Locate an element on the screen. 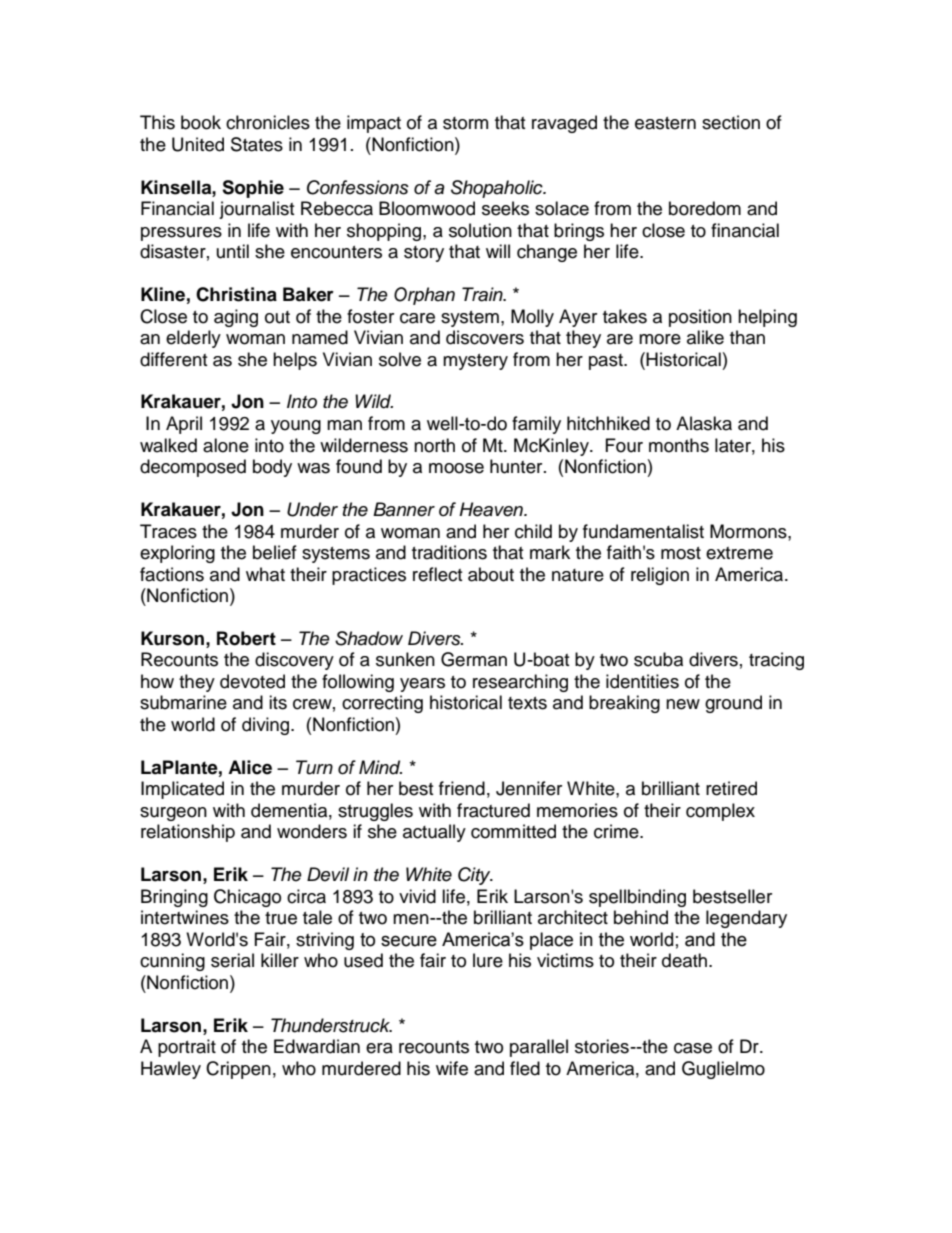  mystery is located at coordinates (475, 362).
